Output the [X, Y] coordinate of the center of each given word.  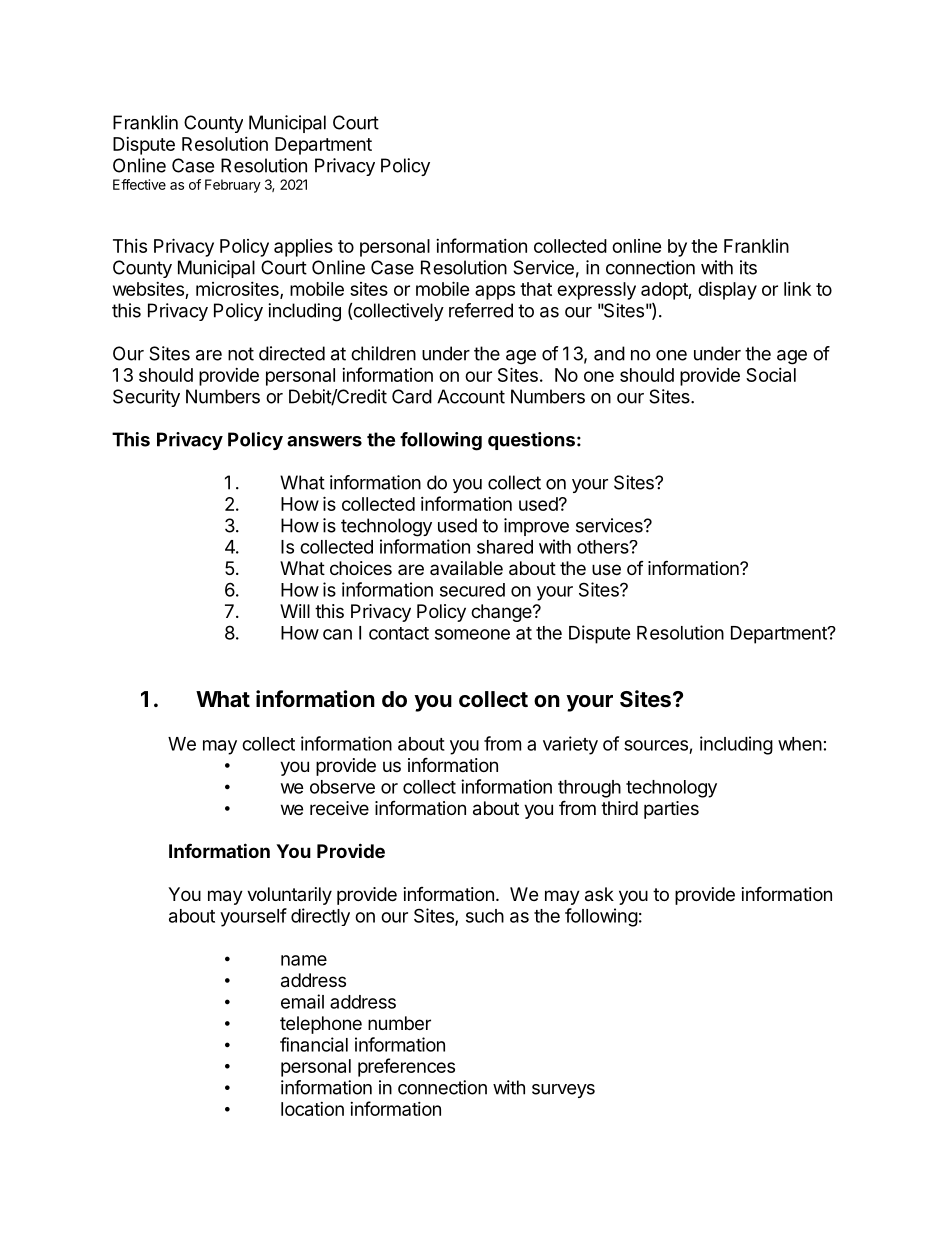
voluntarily [289, 896]
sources [656, 745]
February [233, 186]
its [748, 267]
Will [295, 611]
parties [671, 810]
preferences [406, 1067]
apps [495, 292]
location [312, 1109]
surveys [563, 1091]
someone [472, 634]
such [485, 916]
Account [471, 396]
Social [771, 375]
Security [146, 398]
